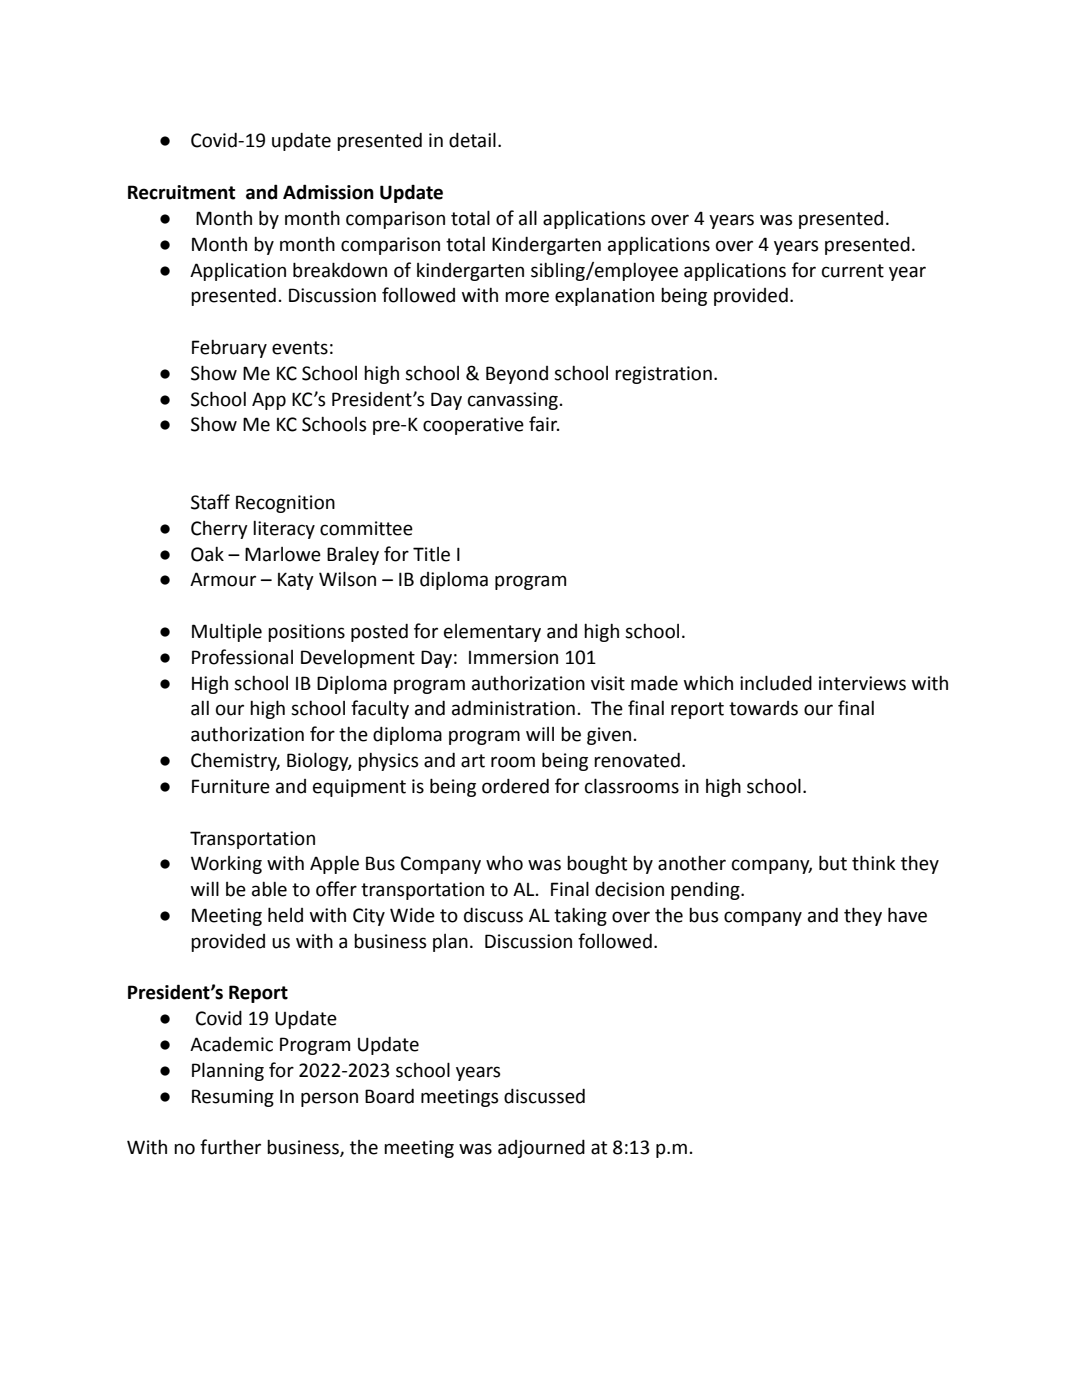 The image size is (1079, 1396). Describe the element at coordinates (862, 683) in the document. I see `interviews` at that location.
